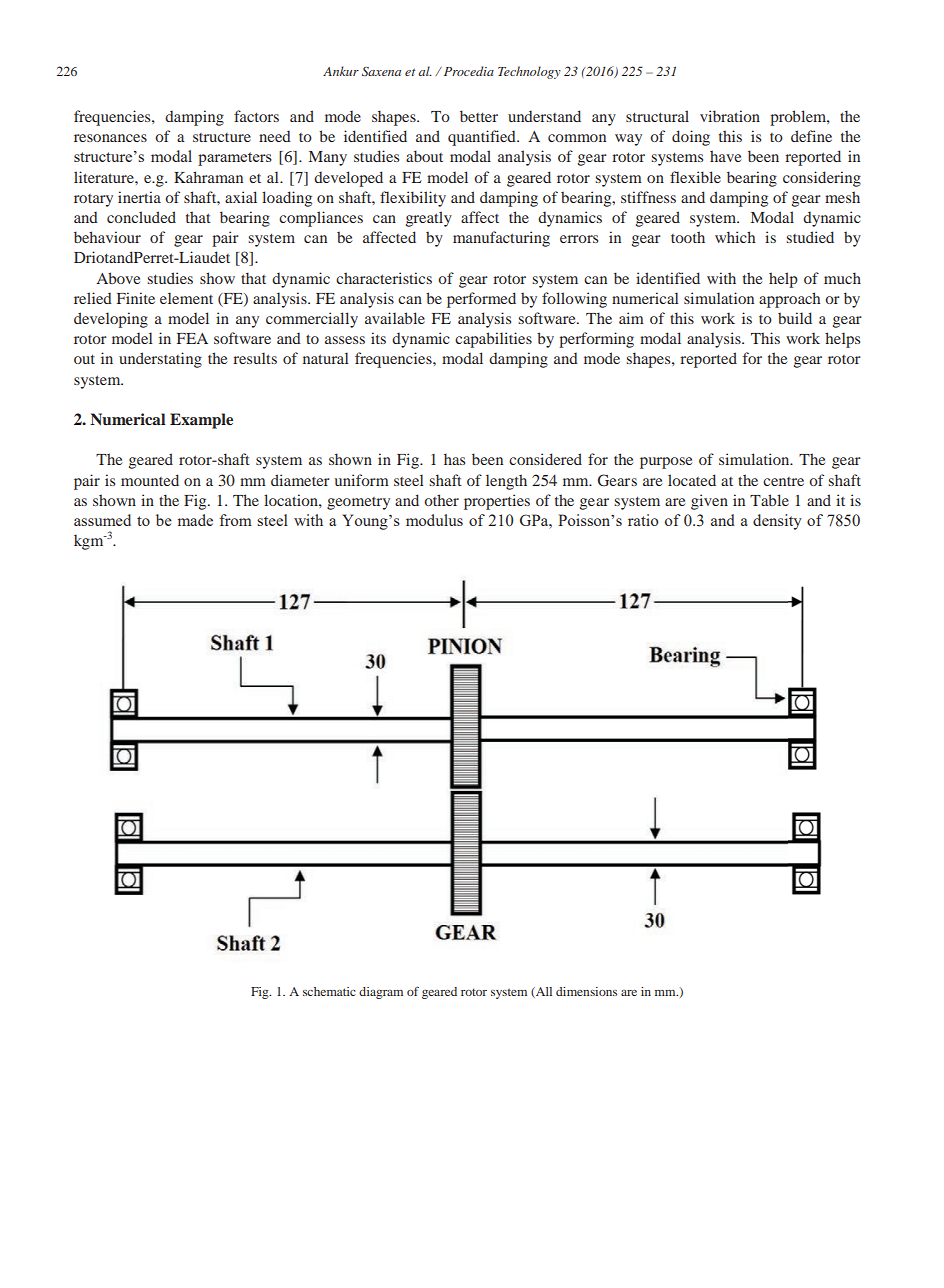 The image size is (944, 1288). What do you see at coordinates (811, 136) in the page?
I see `define` at bounding box center [811, 136].
